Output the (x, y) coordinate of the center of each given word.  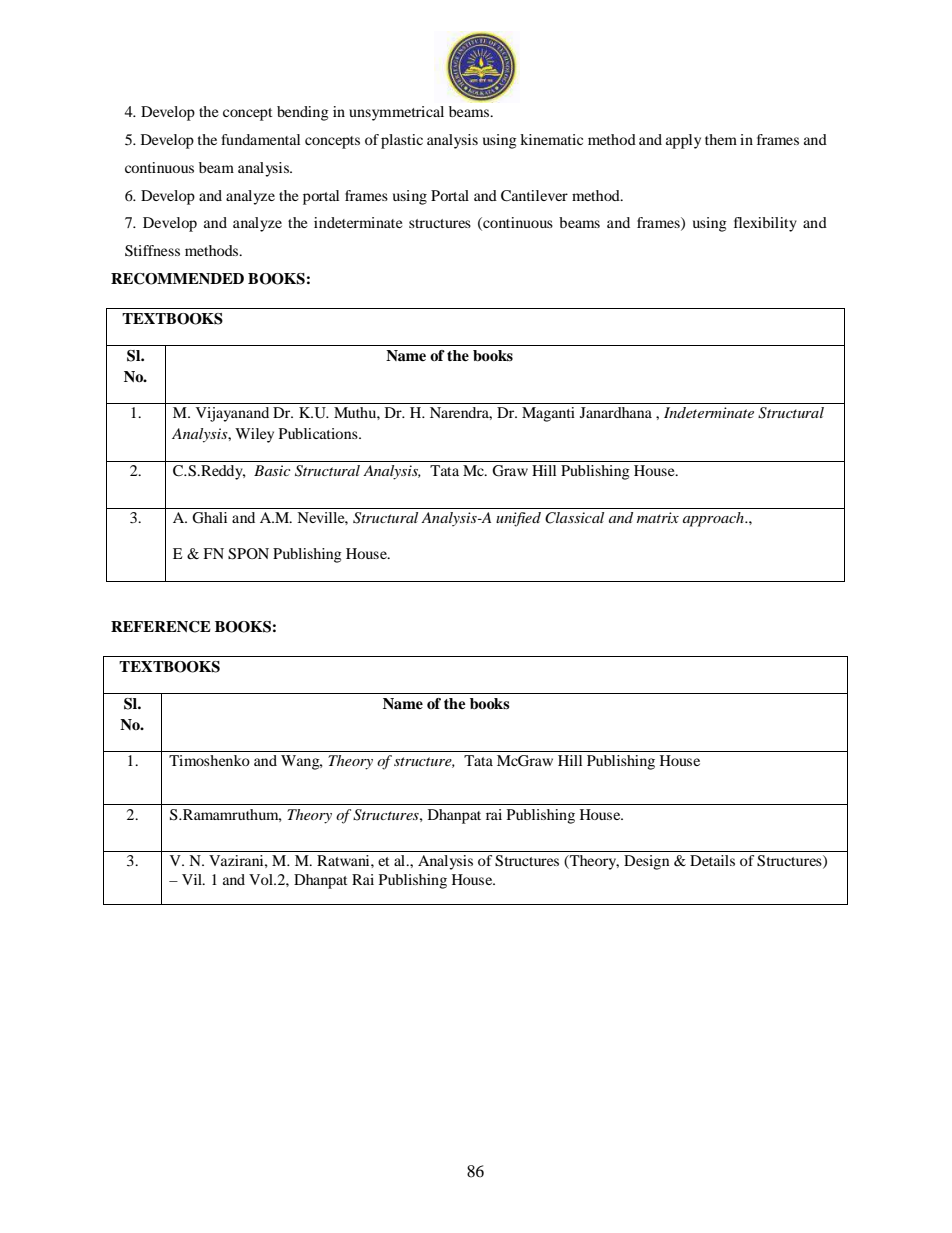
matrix (658, 517)
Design (646, 862)
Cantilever (534, 196)
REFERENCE (161, 627)
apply (683, 141)
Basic (272, 470)
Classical (574, 518)
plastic (402, 141)
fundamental (260, 139)
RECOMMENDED (177, 279)
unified (518, 519)
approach (714, 519)
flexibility (765, 224)
